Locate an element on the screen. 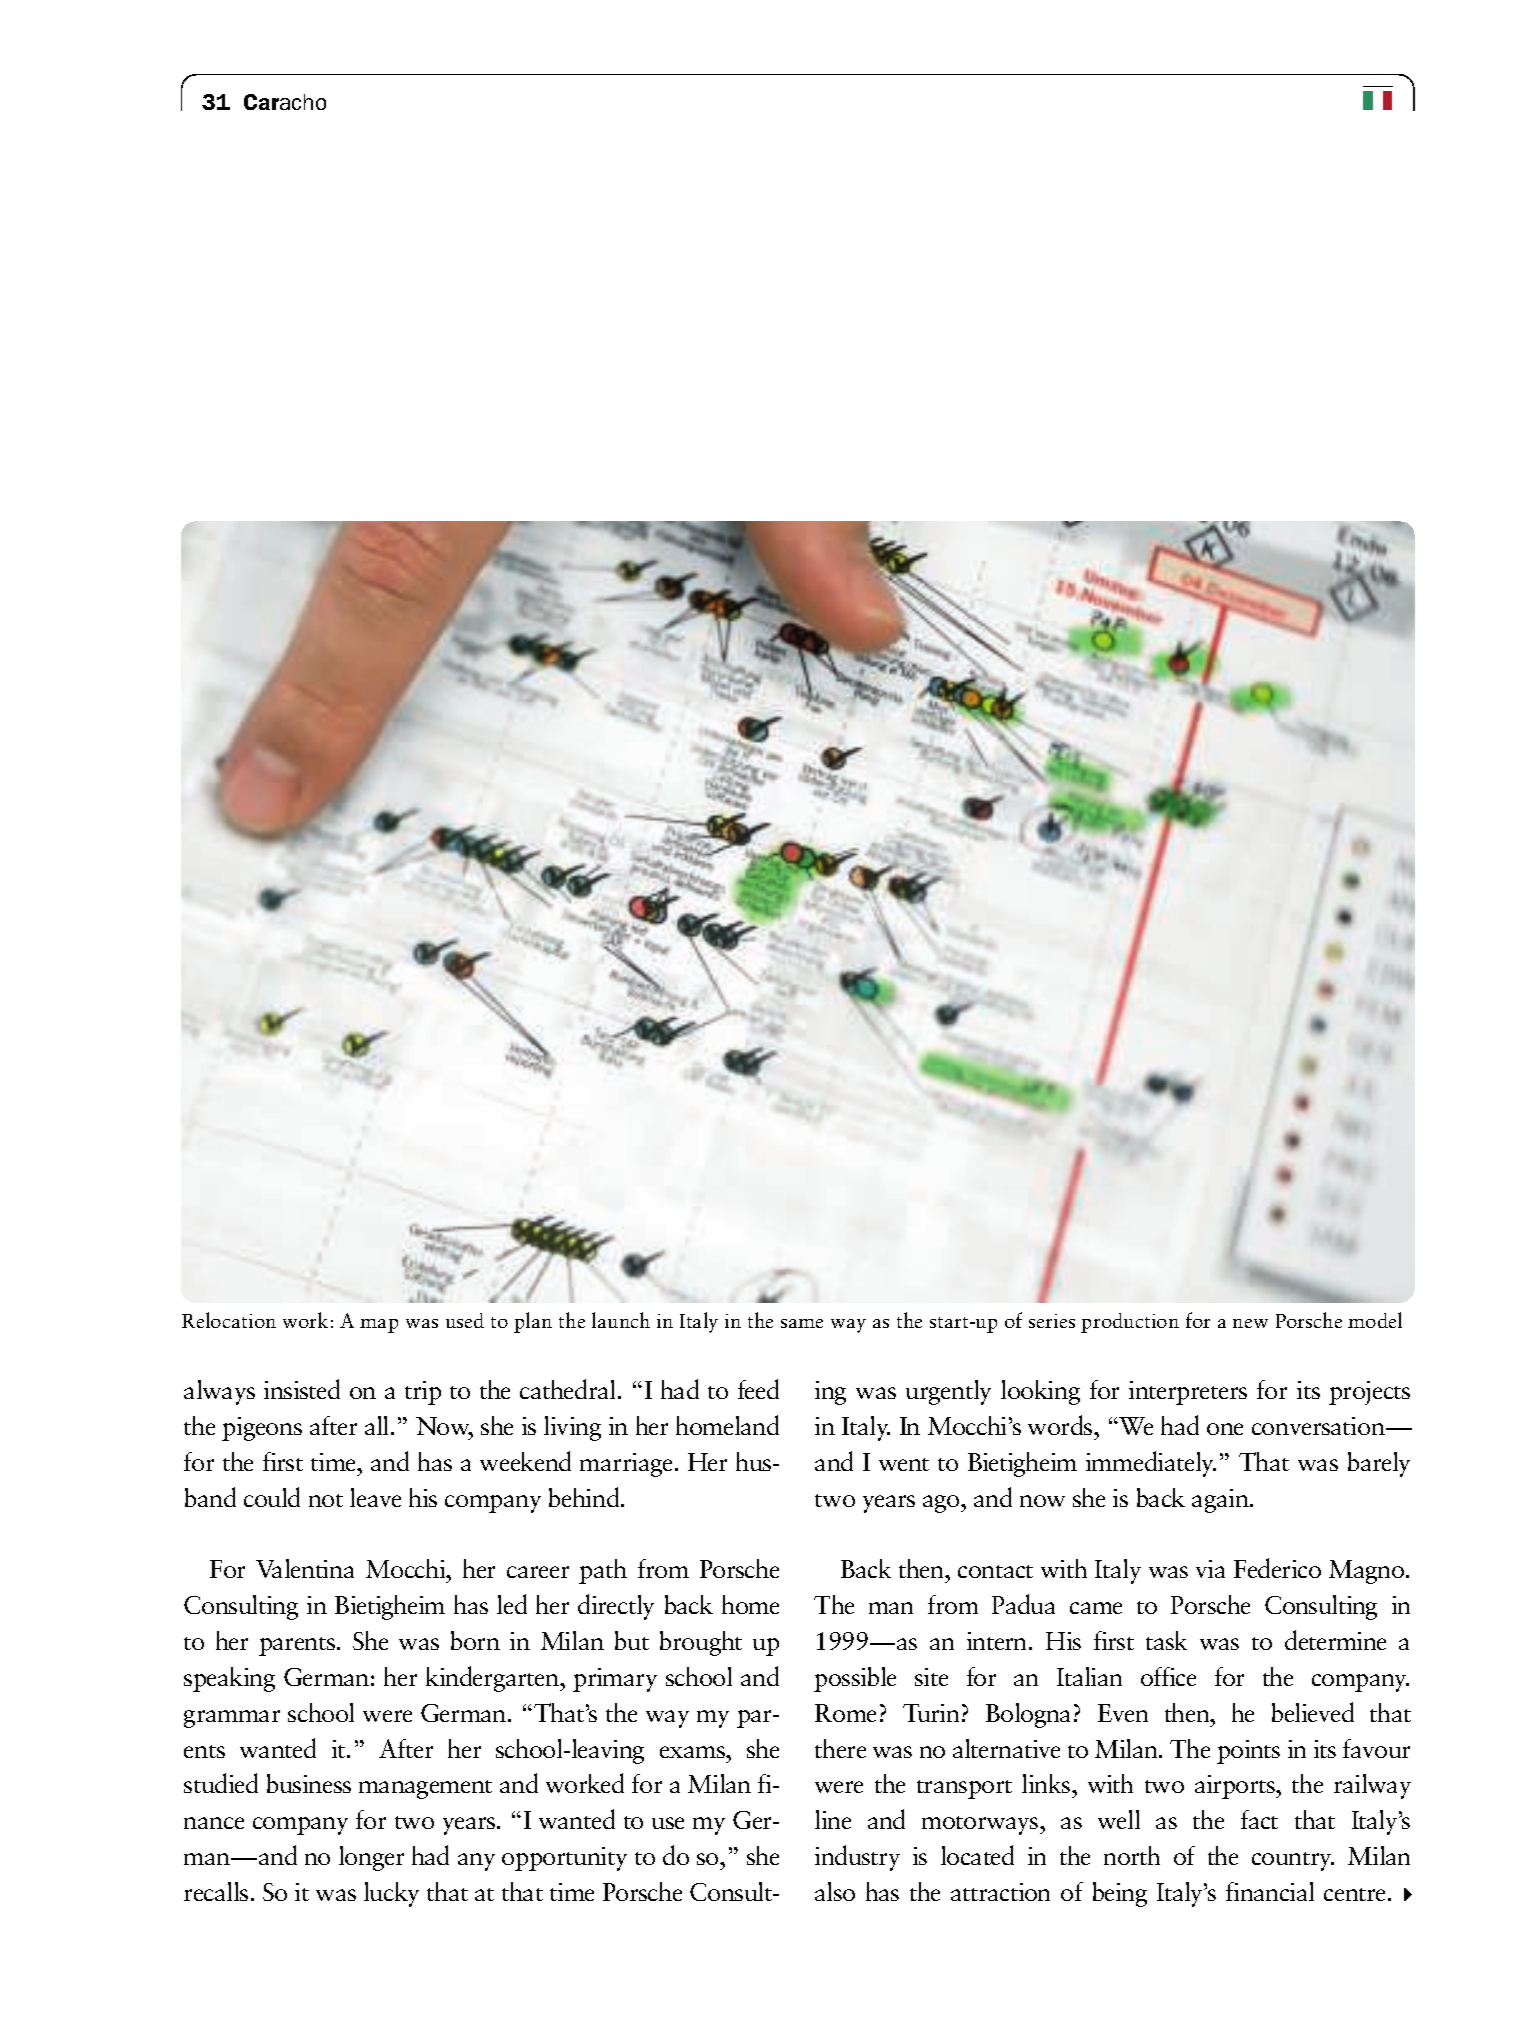  new is located at coordinates (1250, 1323).
